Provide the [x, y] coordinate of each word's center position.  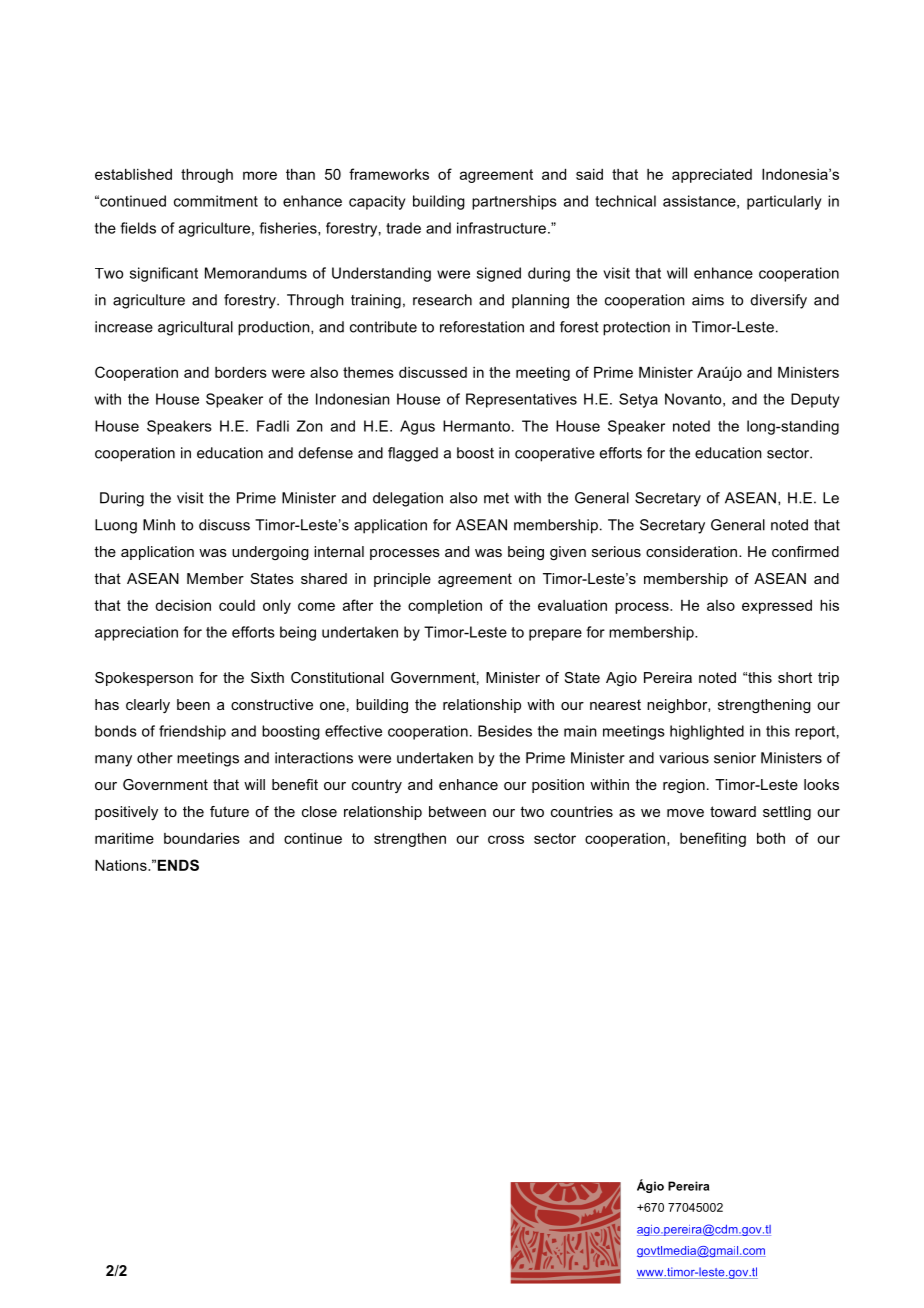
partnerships [514, 202]
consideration [693, 551]
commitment [216, 201]
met [496, 498]
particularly [784, 202]
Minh [159, 525]
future [229, 811]
